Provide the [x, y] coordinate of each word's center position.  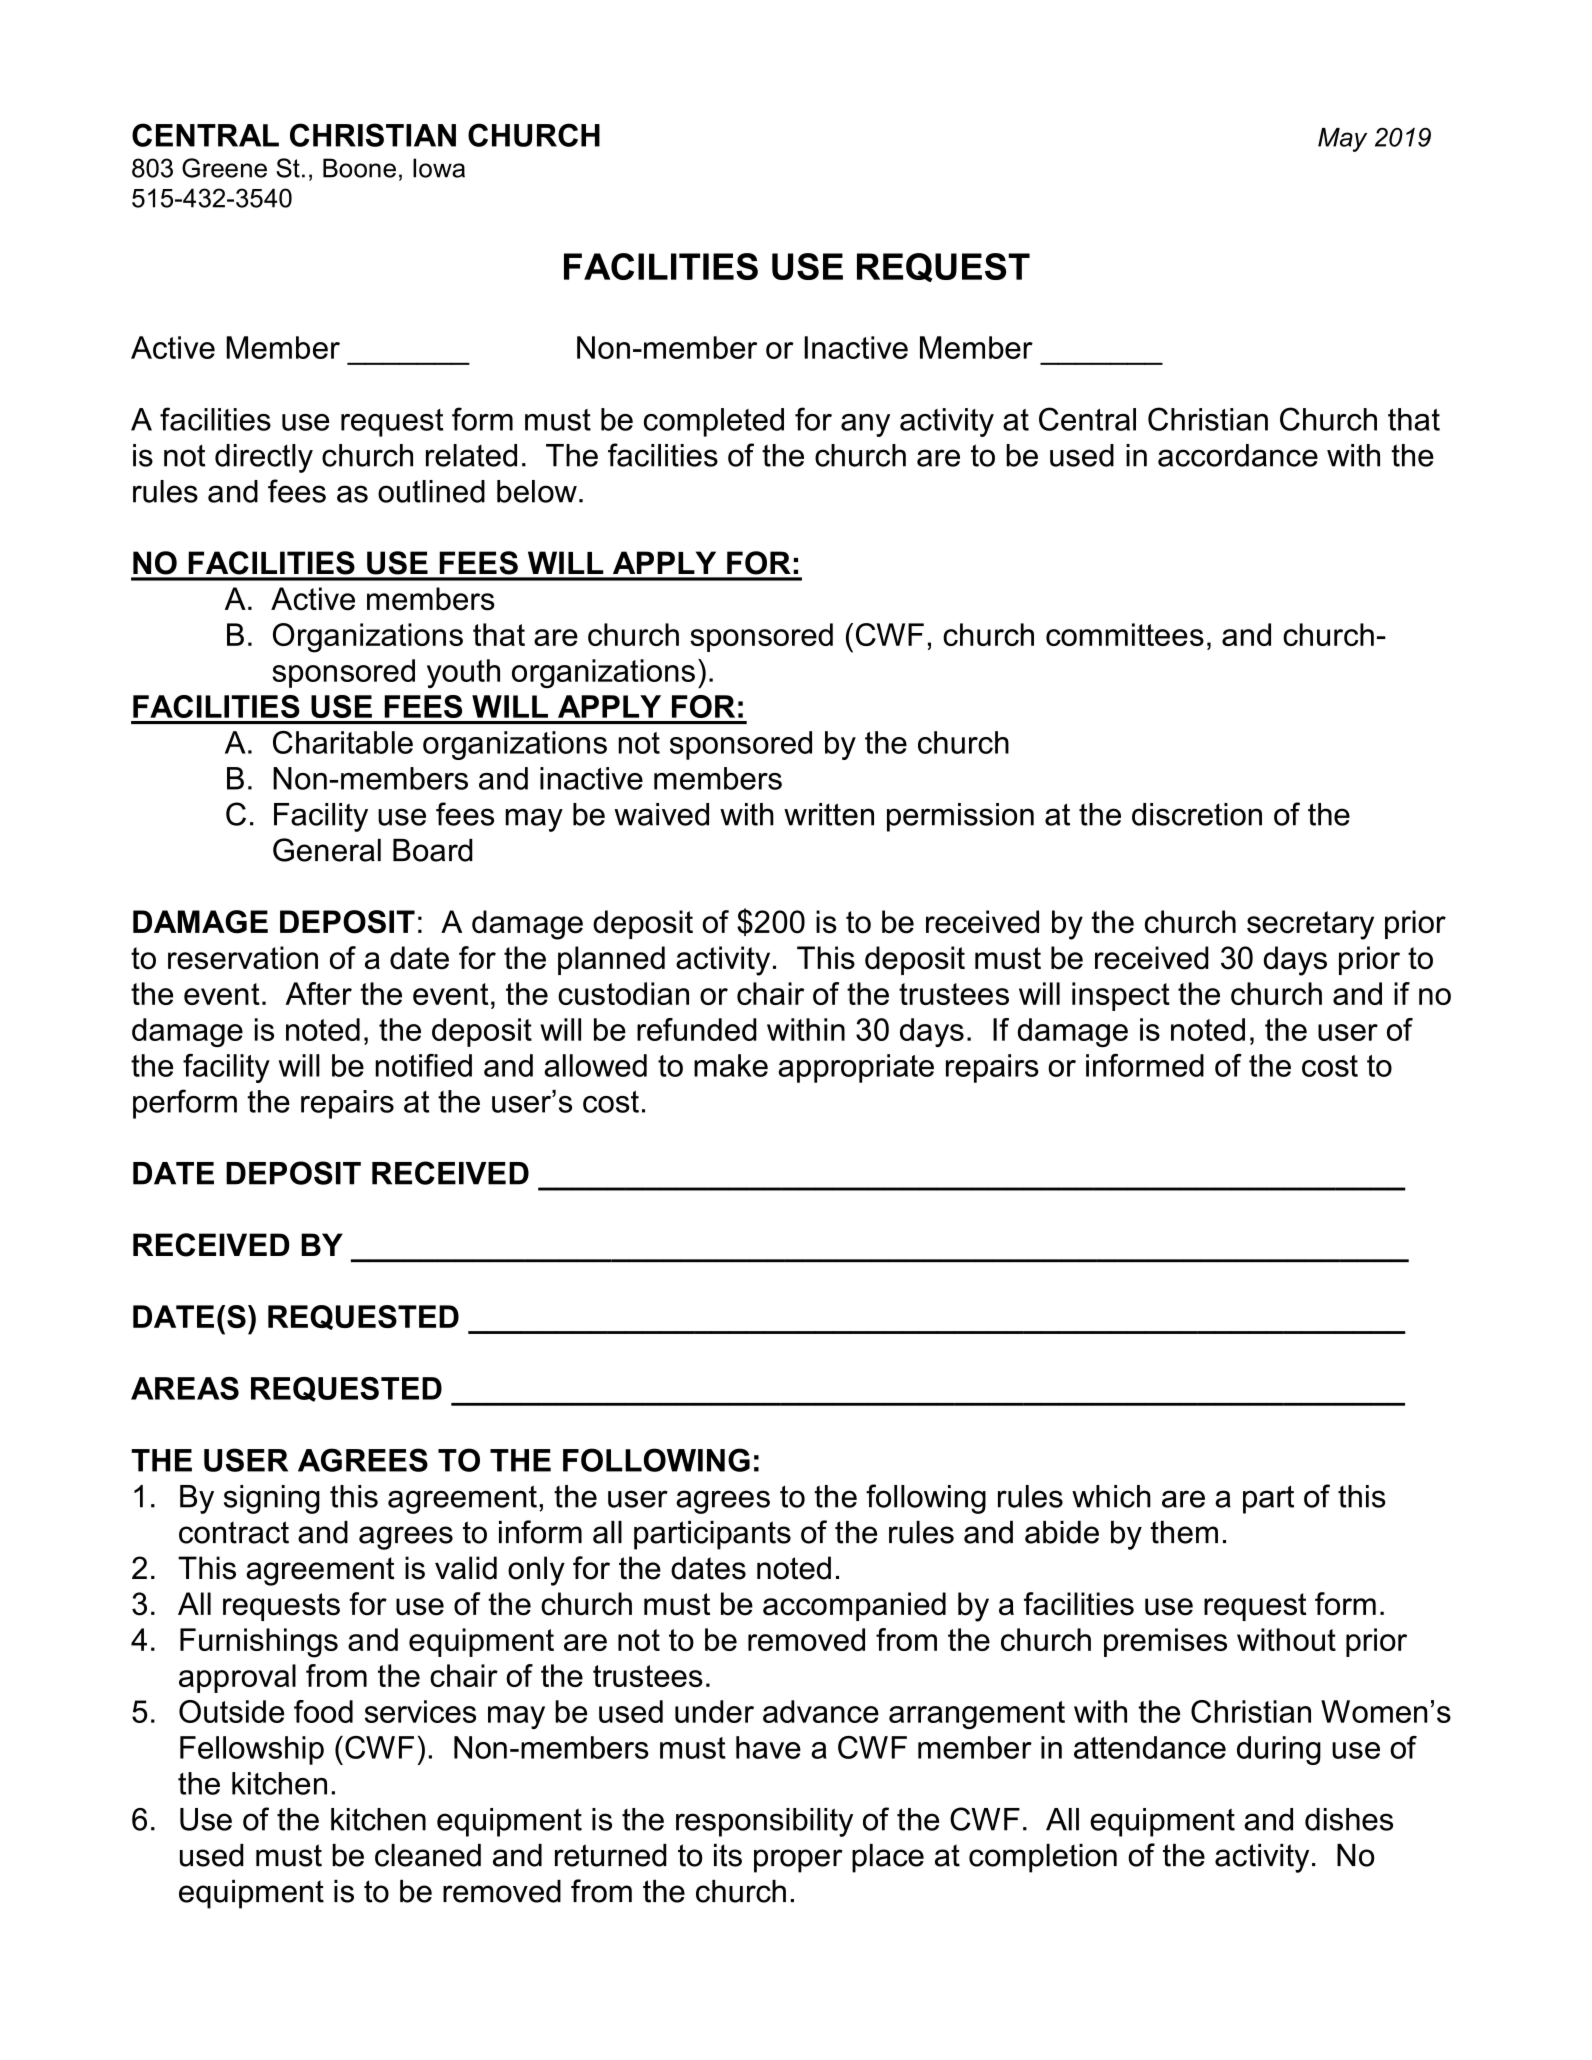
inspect [1121, 996]
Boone [359, 168]
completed [714, 422]
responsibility [764, 1822]
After [318, 993]
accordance [1238, 455]
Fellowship [252, 1750]
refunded [697, 1029]
